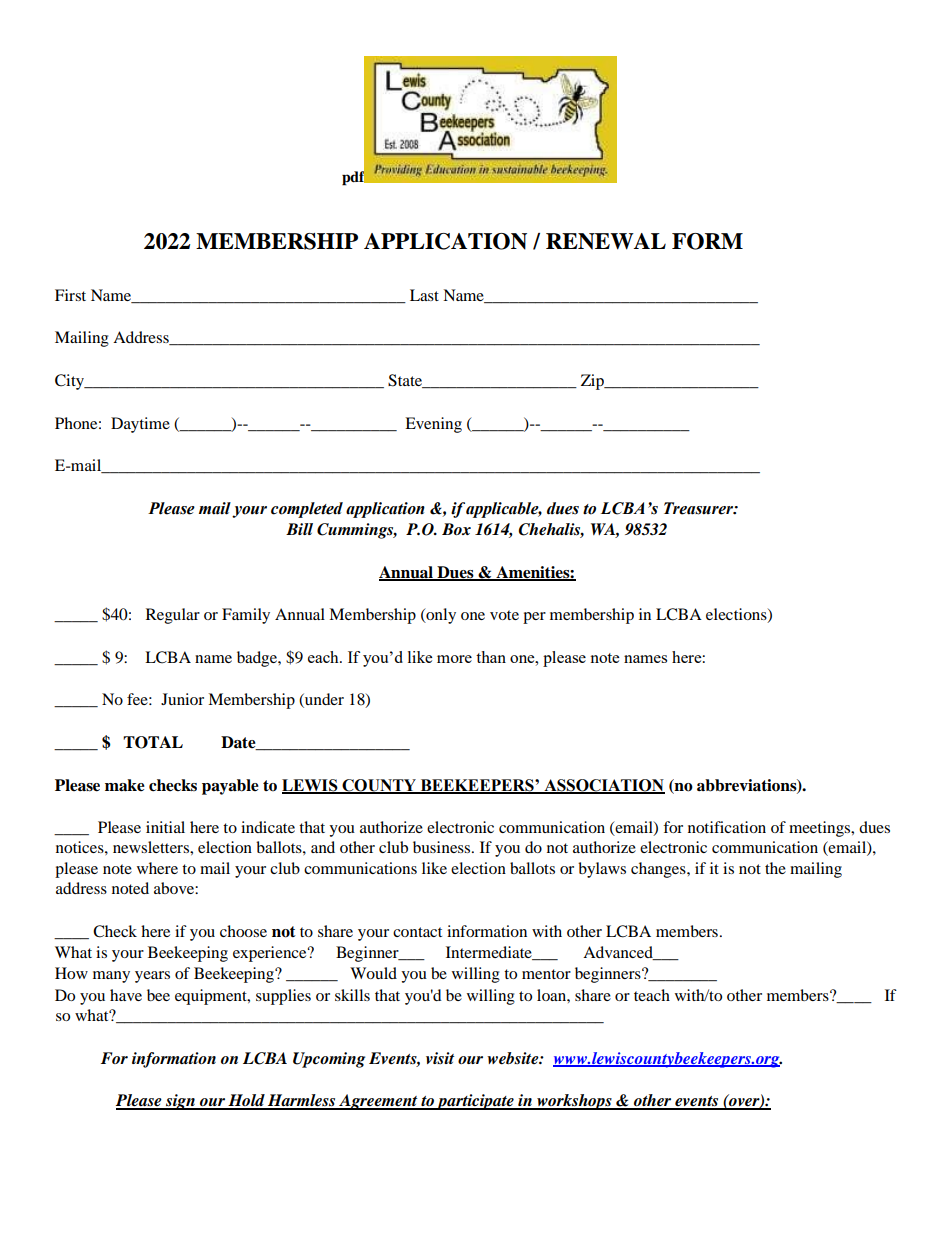 This screenshot has height=1233, width=952. I want to click on visit, so click(440, 1058).
